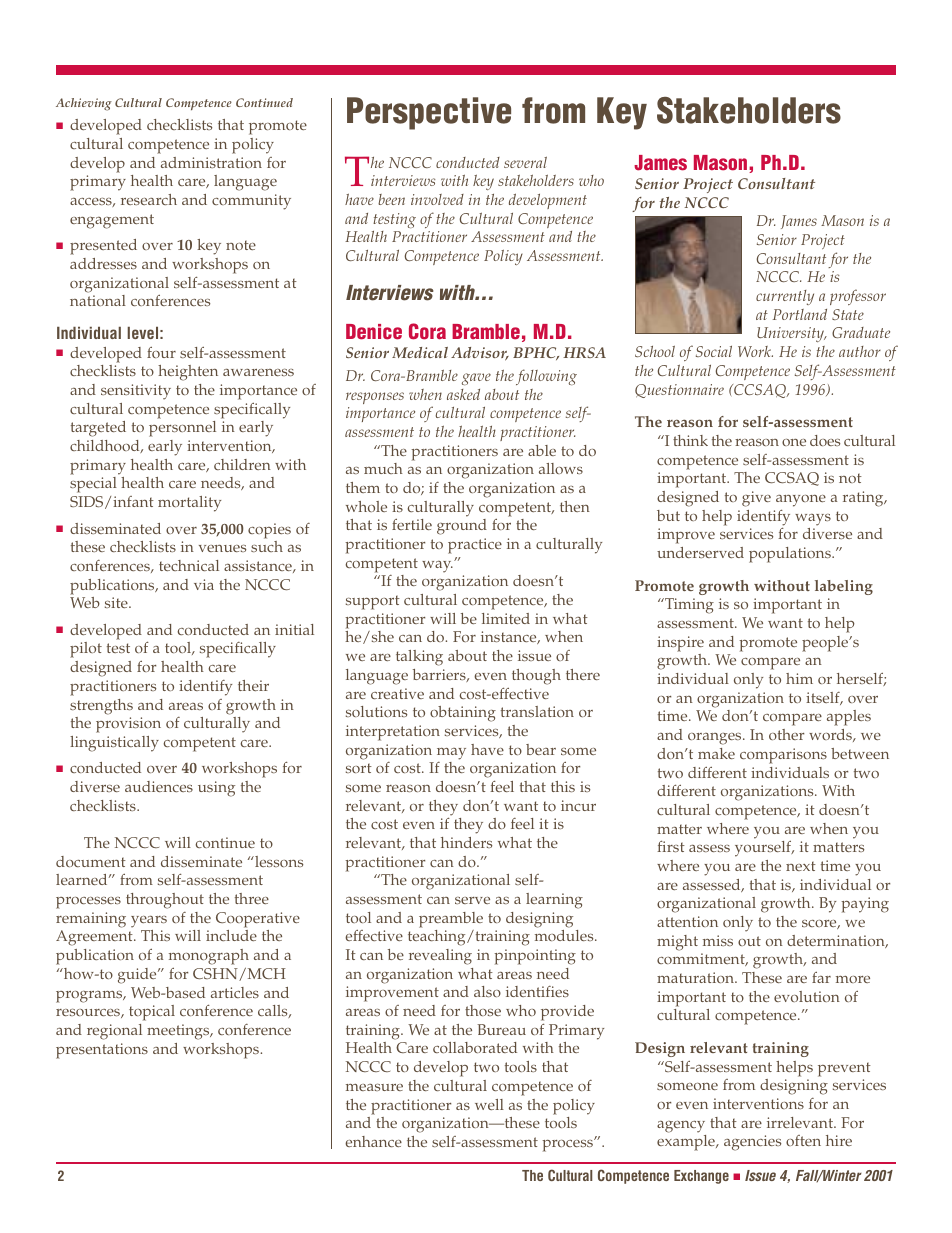 This image has width=952, height=1233. I want to click on well, so click(489, 1104).
